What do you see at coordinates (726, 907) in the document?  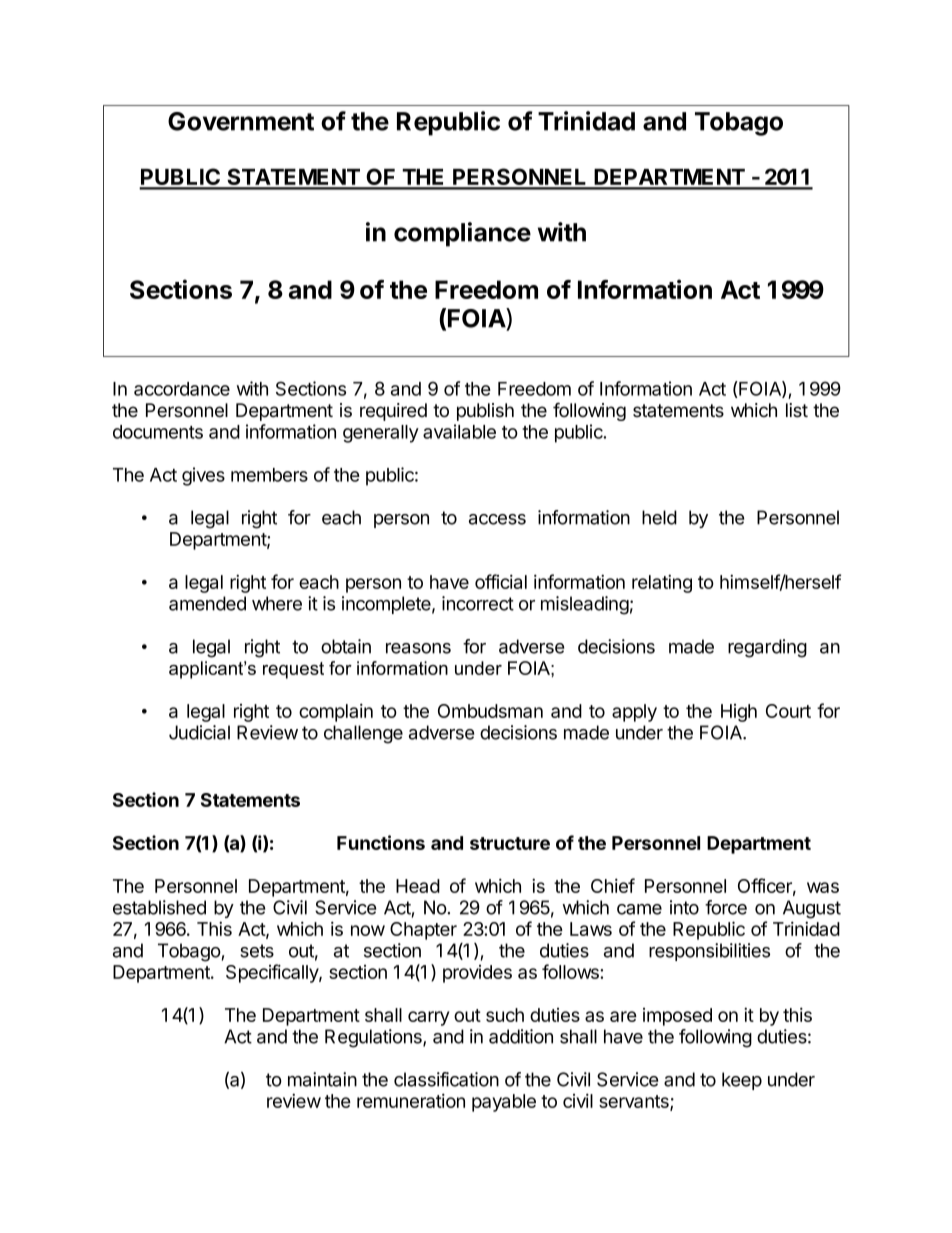 I see `force` at bounding box center [726, 907].
